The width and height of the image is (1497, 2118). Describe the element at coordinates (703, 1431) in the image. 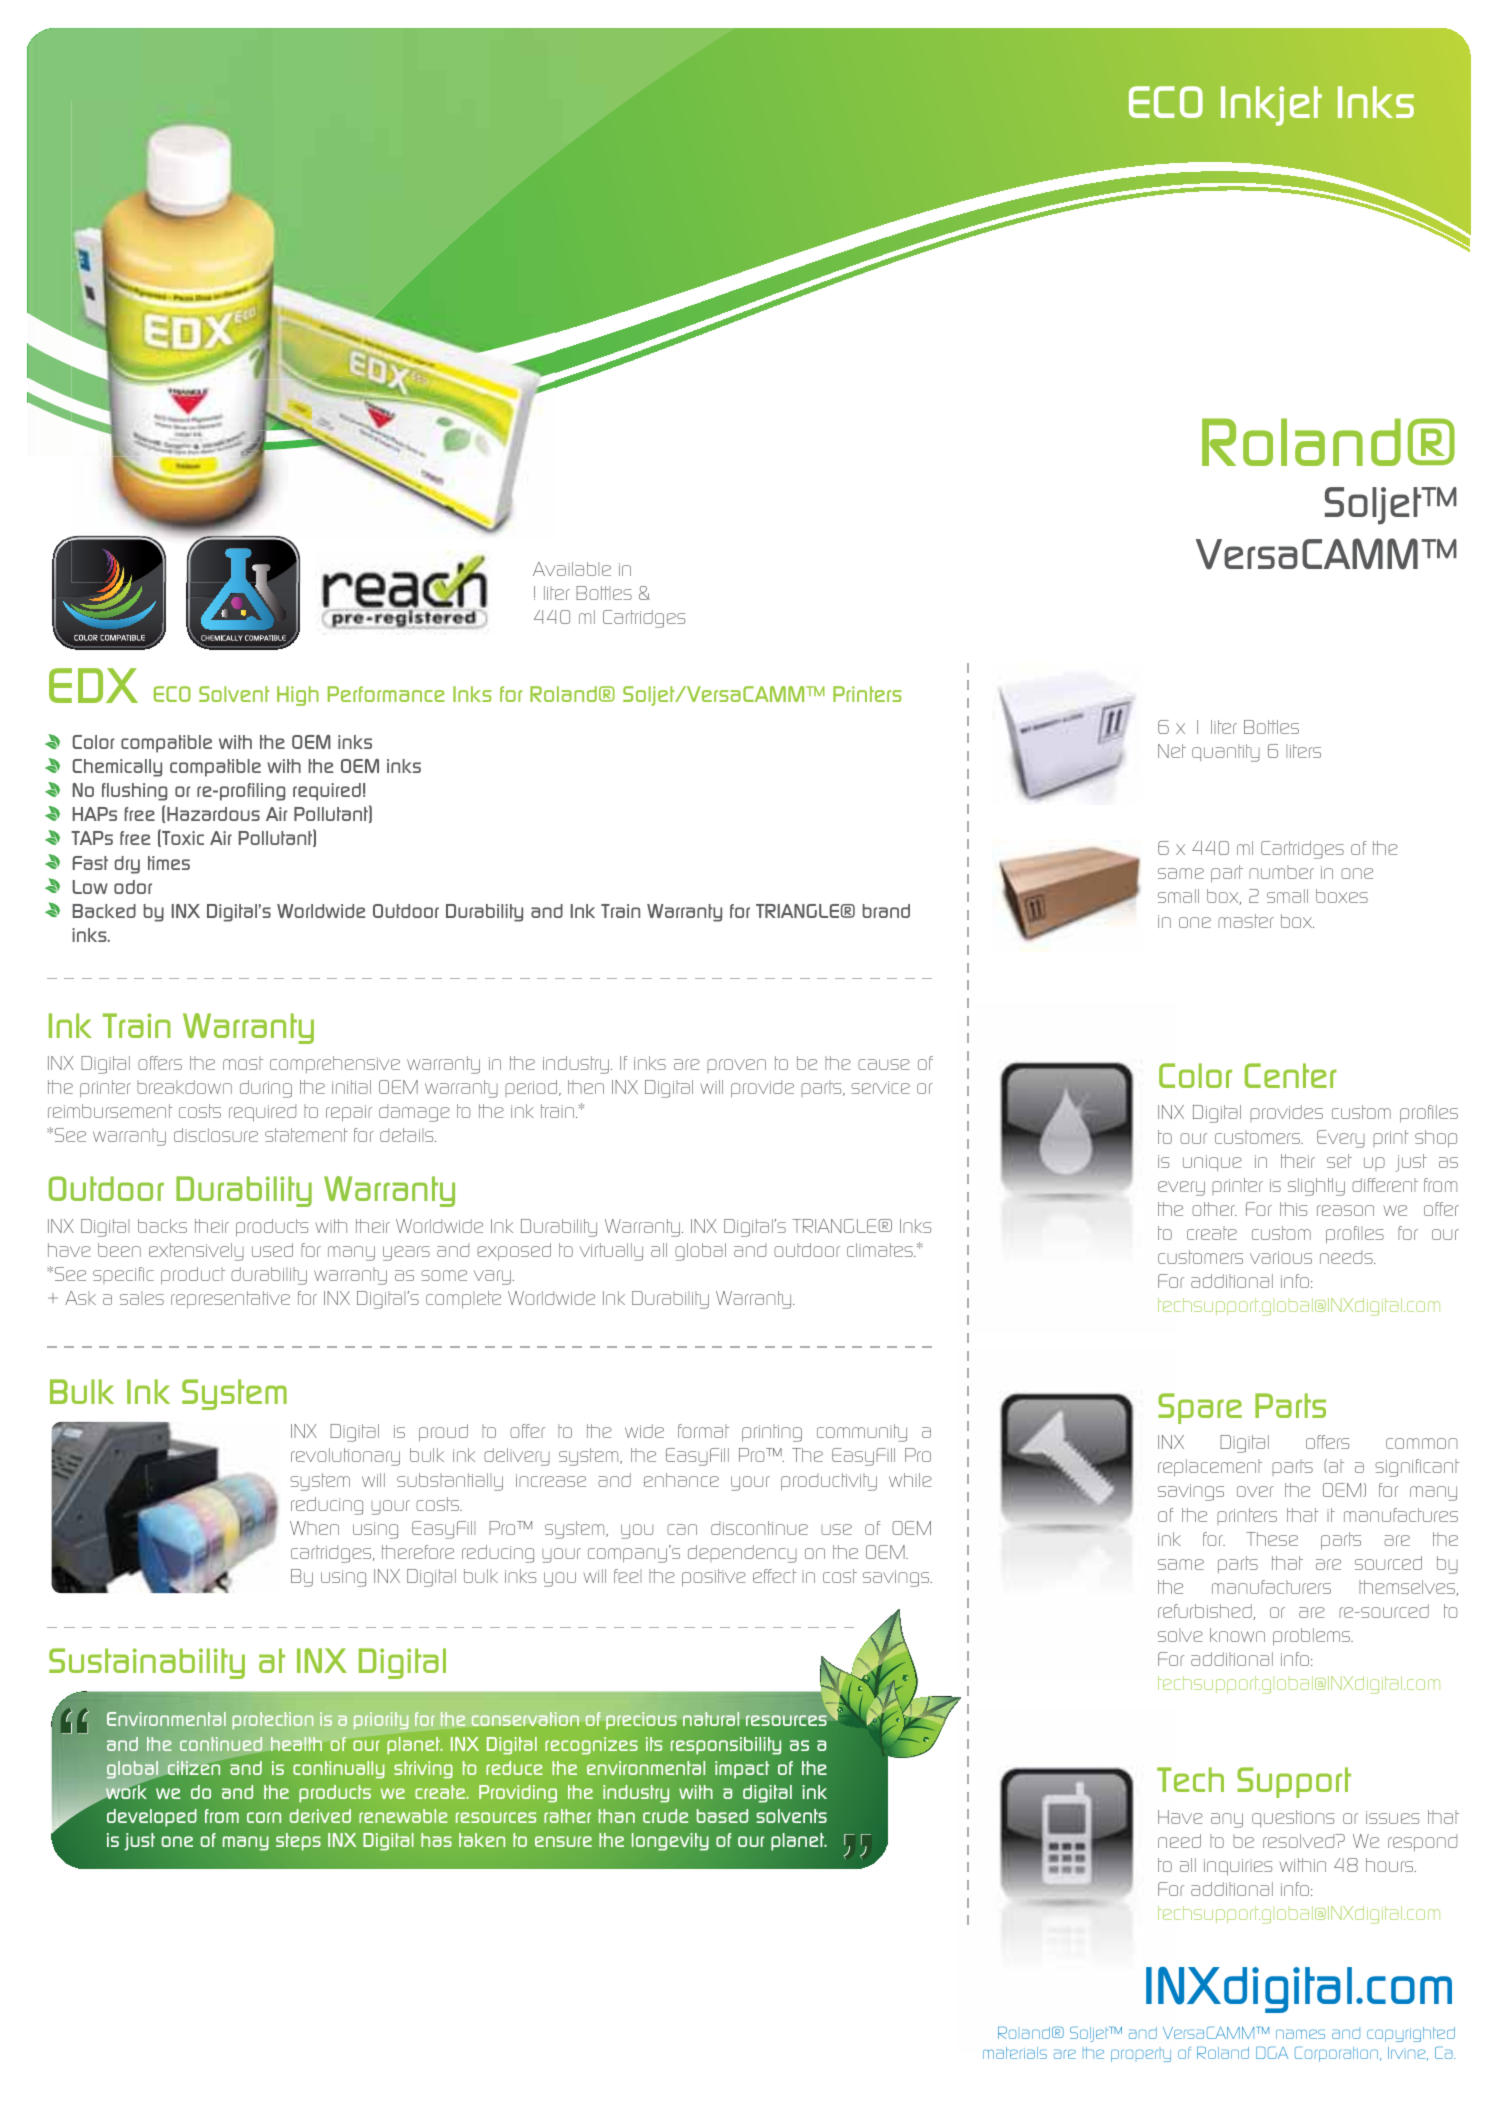

I see `format` at that location.
